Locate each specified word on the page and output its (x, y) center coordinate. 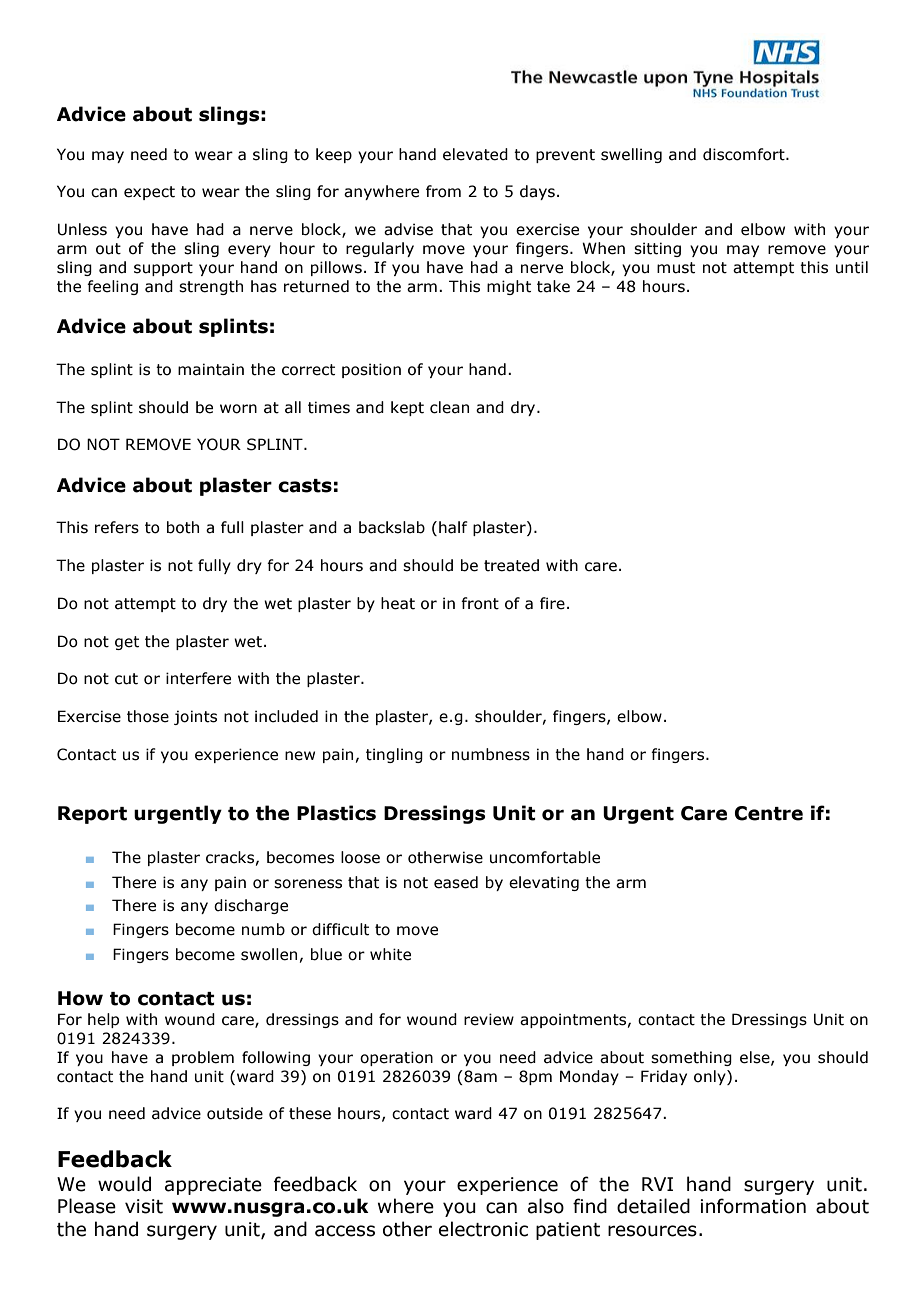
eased (456, 882)
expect (149, 193)
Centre (769, 813)
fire (552, 603)
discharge (251, 906)
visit (144, 1206)
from (443, 191)
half (453, 527)
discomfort (745, 154)
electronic (483, 1229)
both (183, 527)
